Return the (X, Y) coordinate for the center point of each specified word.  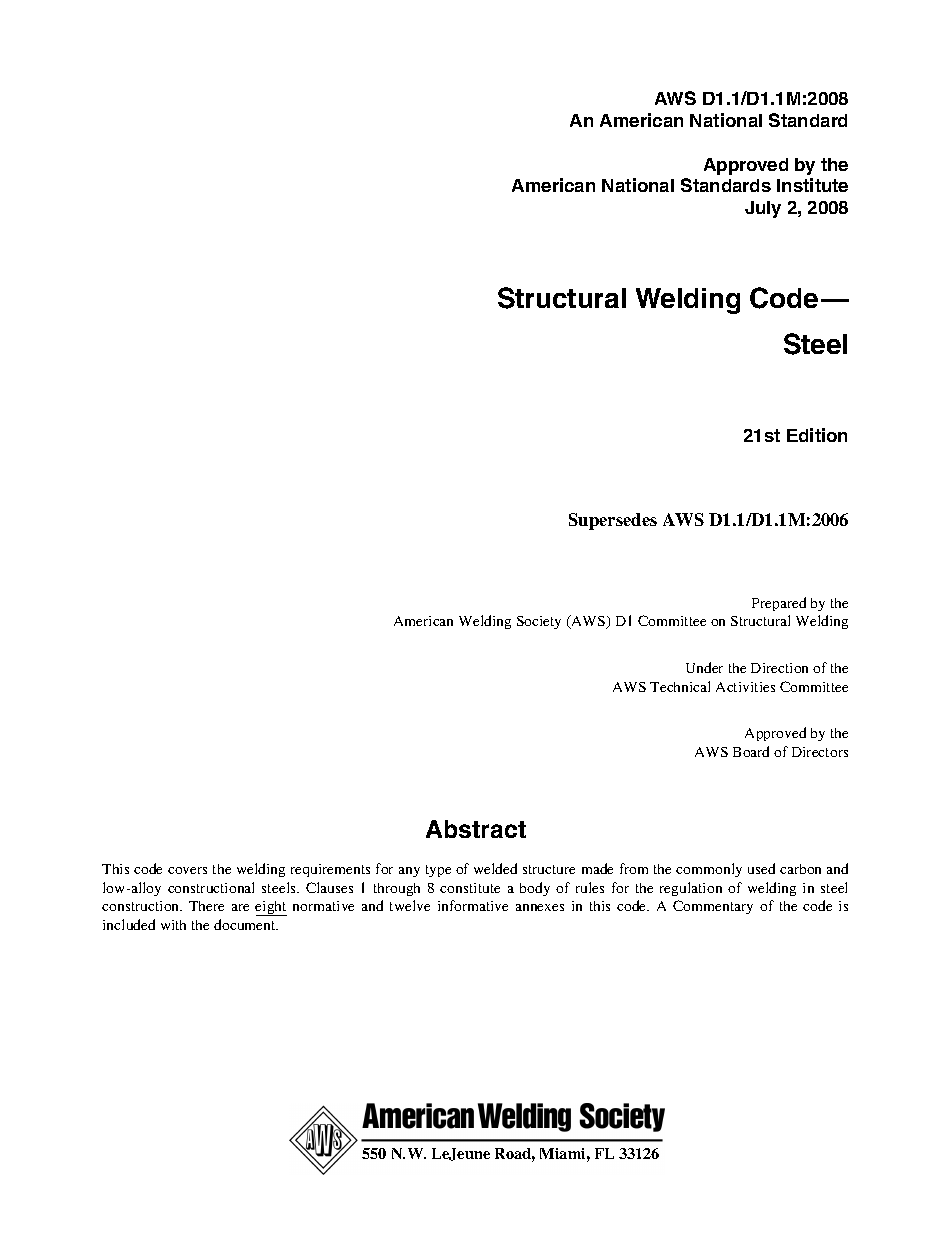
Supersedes (613, 521)
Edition (817, 435)
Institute (812, 185)
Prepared (779, 604)
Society (539, 622)
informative (473, 905)
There (206, 906)
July (763, 209)
